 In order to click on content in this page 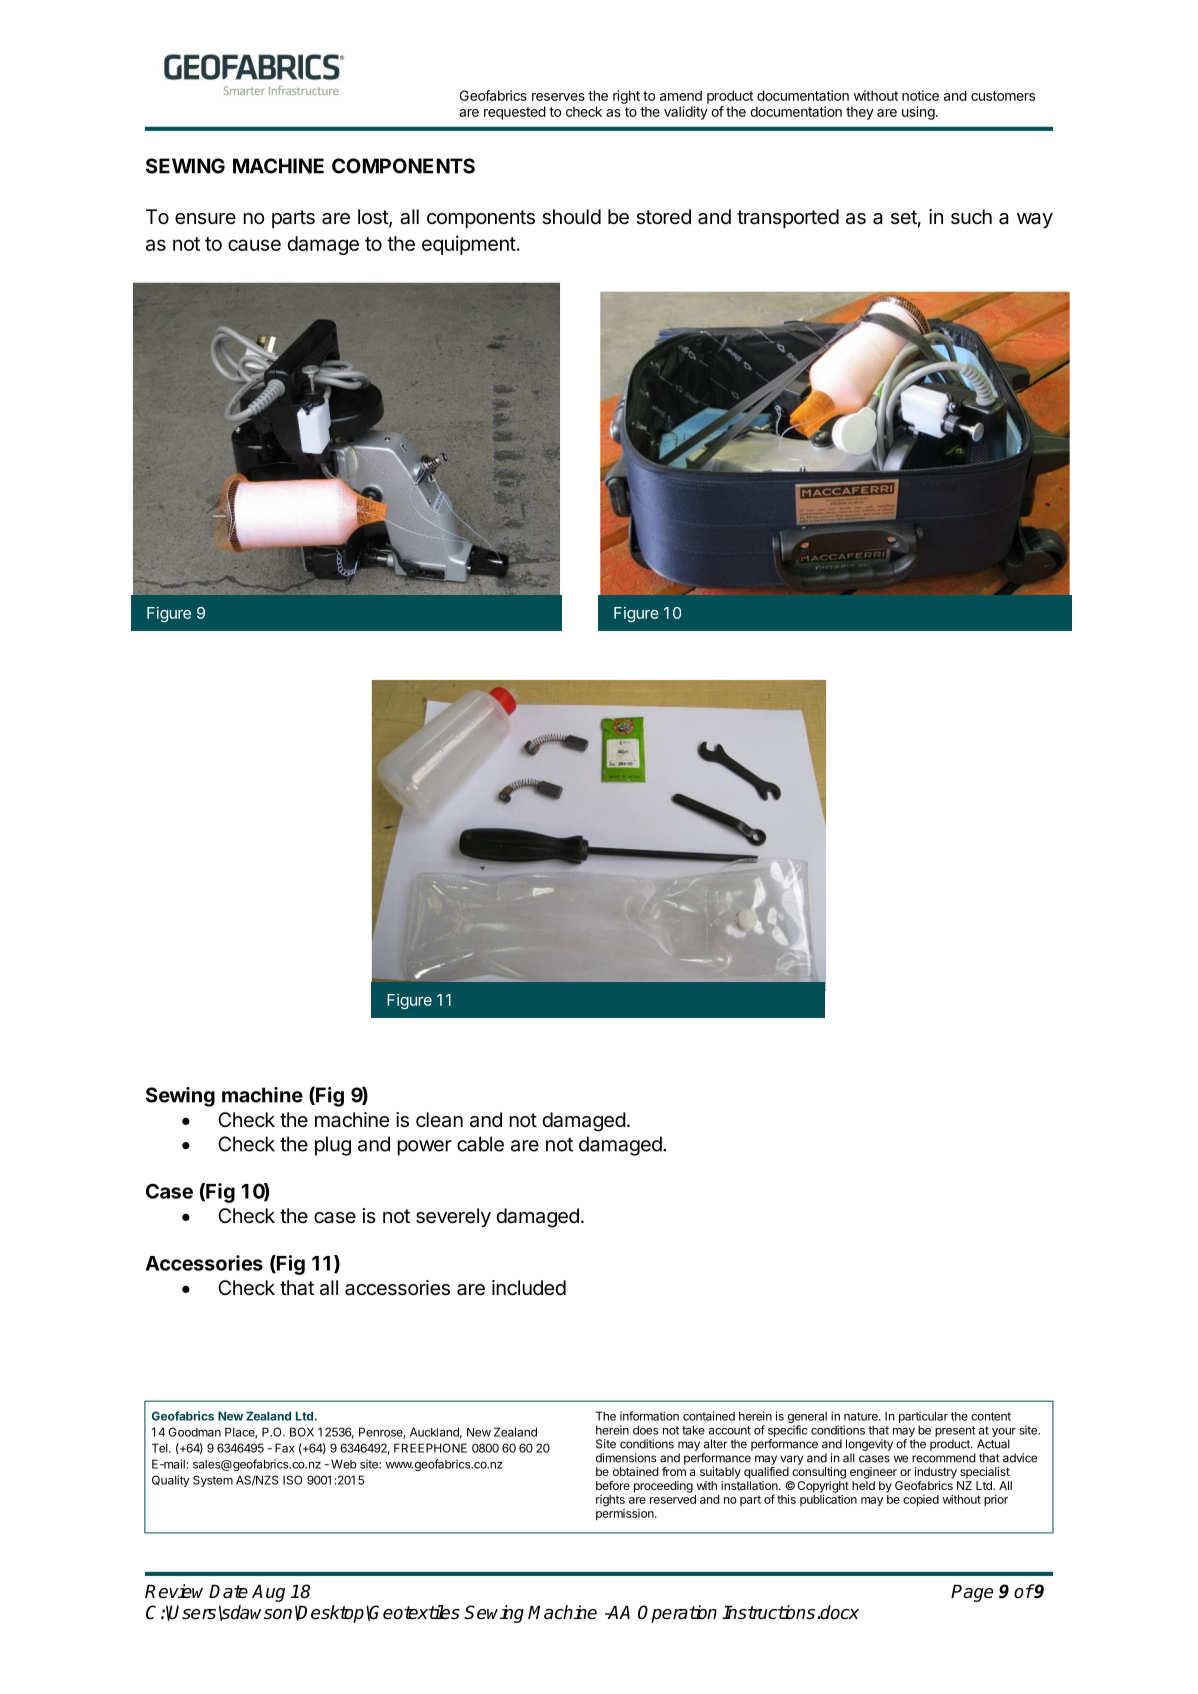, I will do `click(991, 1416)`.
